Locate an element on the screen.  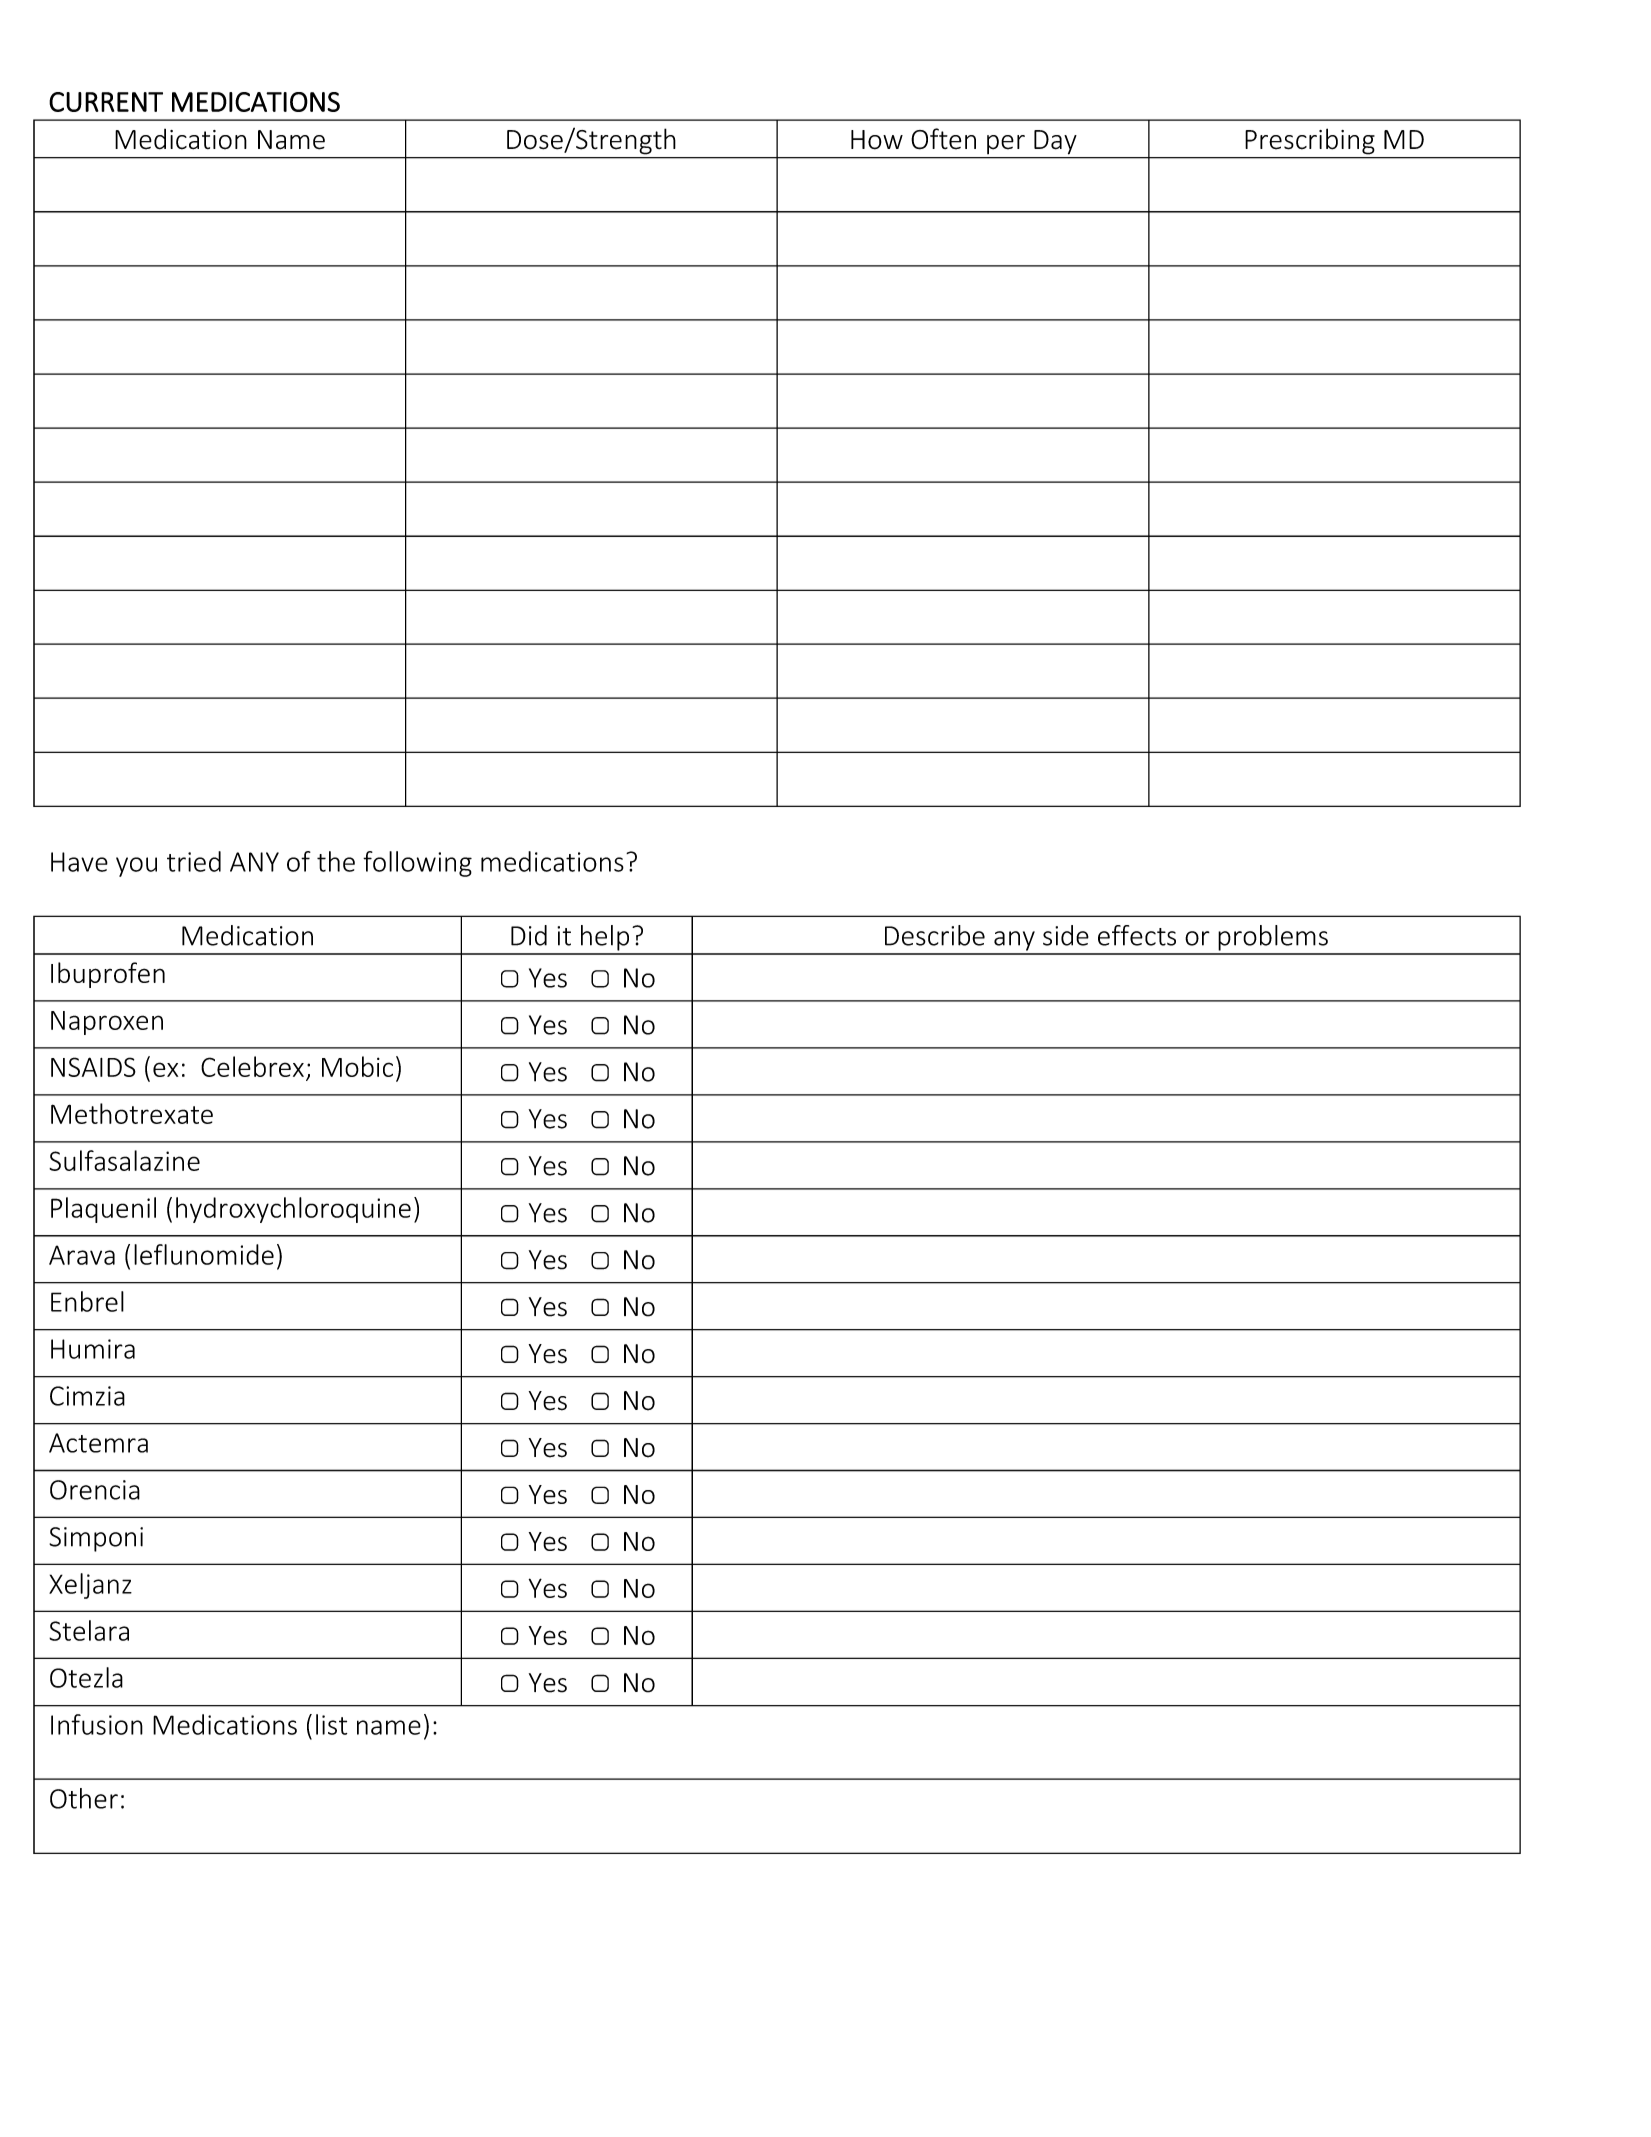
Did is located at coordinates (529, 935).
